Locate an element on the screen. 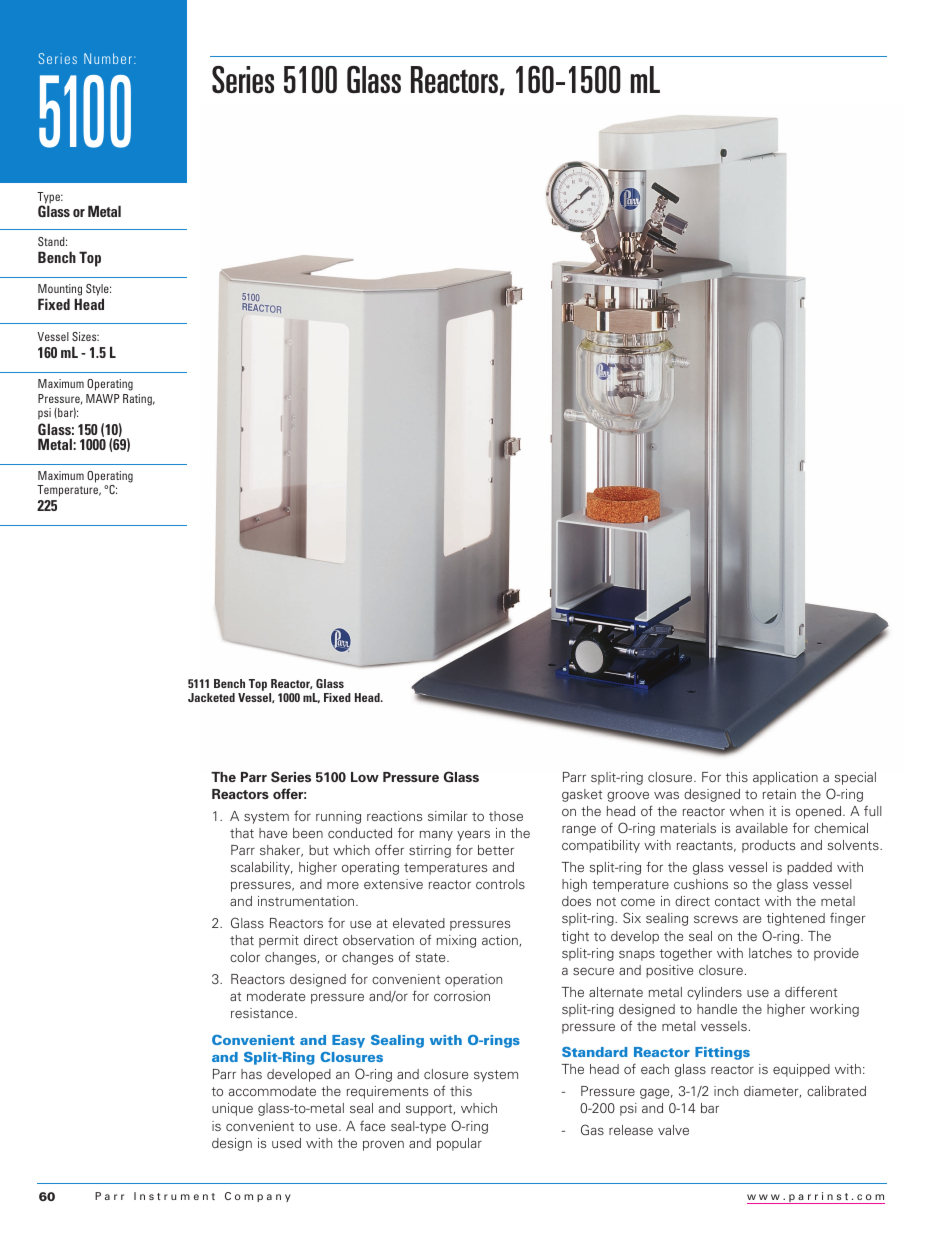  similar is located at coordinates (448, 816).
